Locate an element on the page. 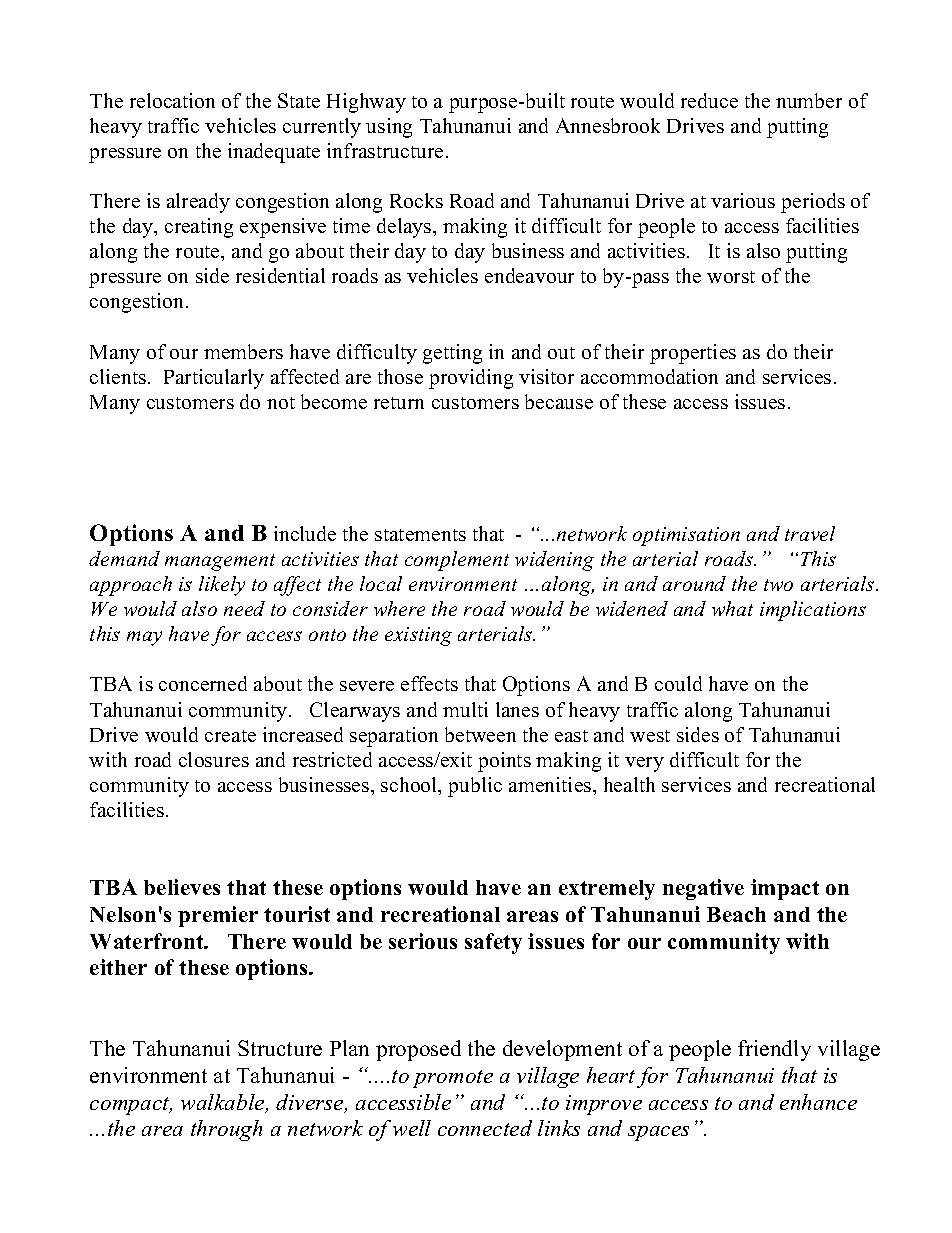 Image resolution: width=952 pixels, height=1233 pixels. relocation is located at coordinates (172, 100).
